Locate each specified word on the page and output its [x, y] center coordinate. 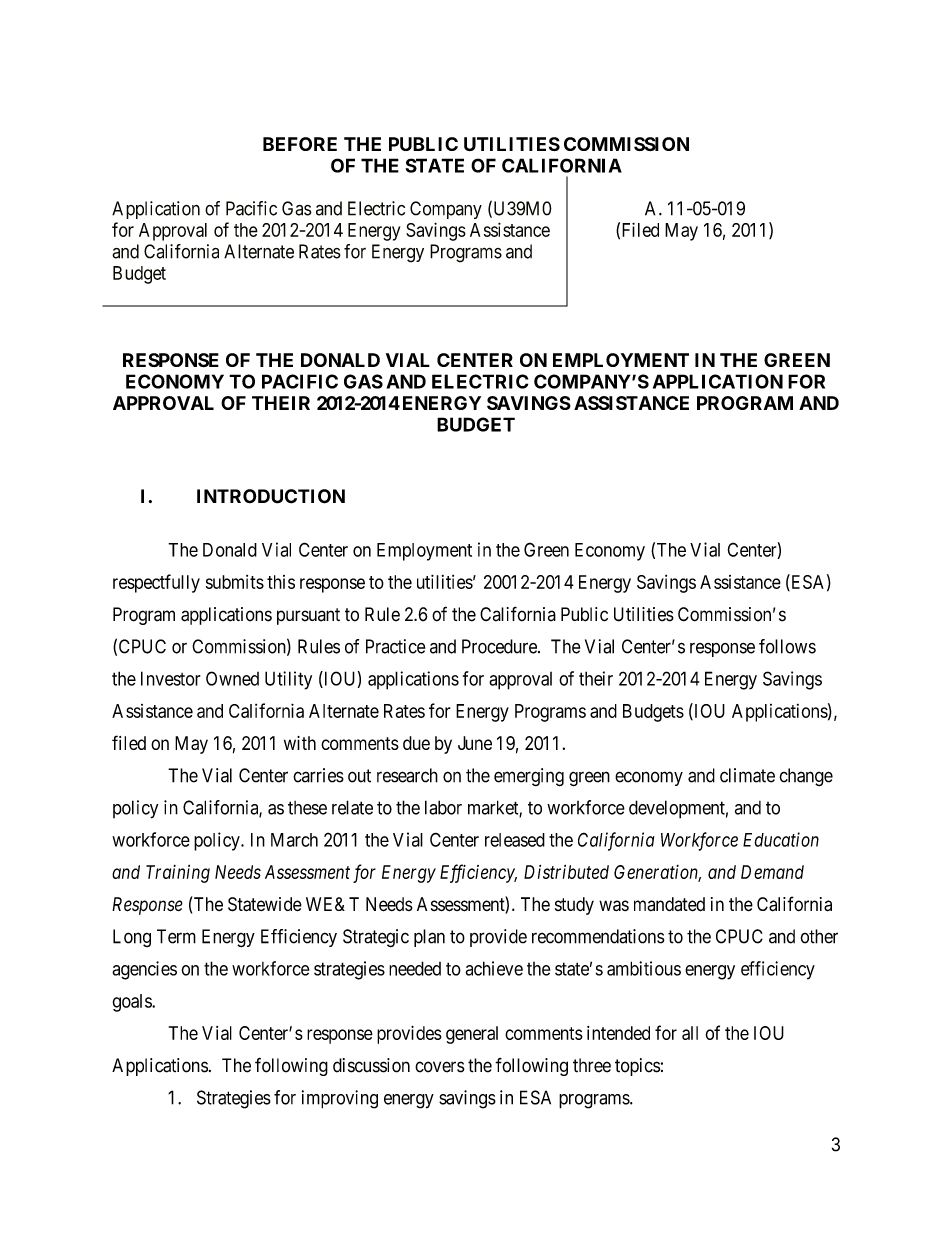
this [281, 582]
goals [132, 1003]
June [475, 743]
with [300, 743]
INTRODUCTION [271, 496]
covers [440, 1067]
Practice [395, 646]
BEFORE [300, 144]
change [806, 777]
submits [235, 582]
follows [787, 646]
